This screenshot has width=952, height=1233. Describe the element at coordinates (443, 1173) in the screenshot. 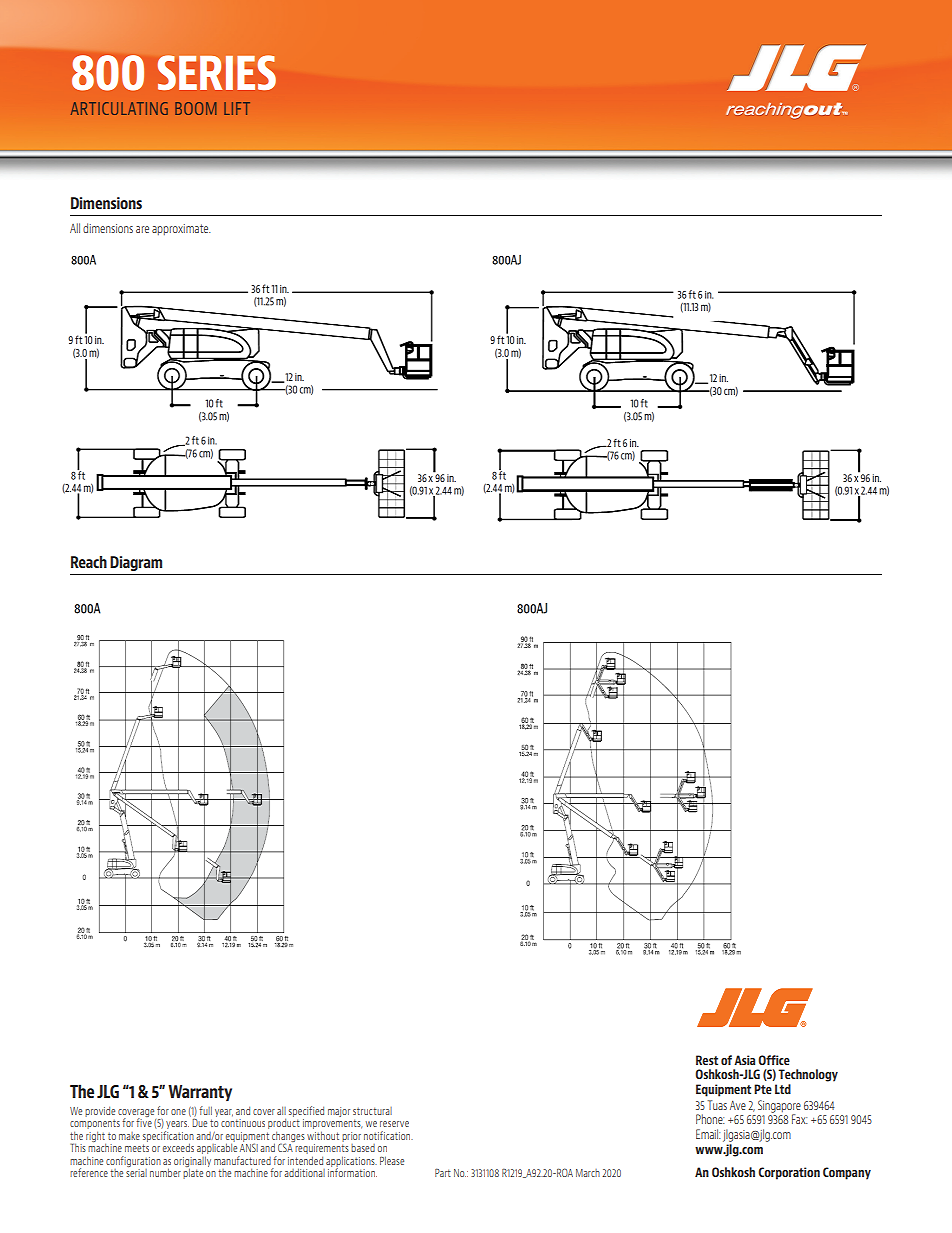

I see `Part` at that location.
